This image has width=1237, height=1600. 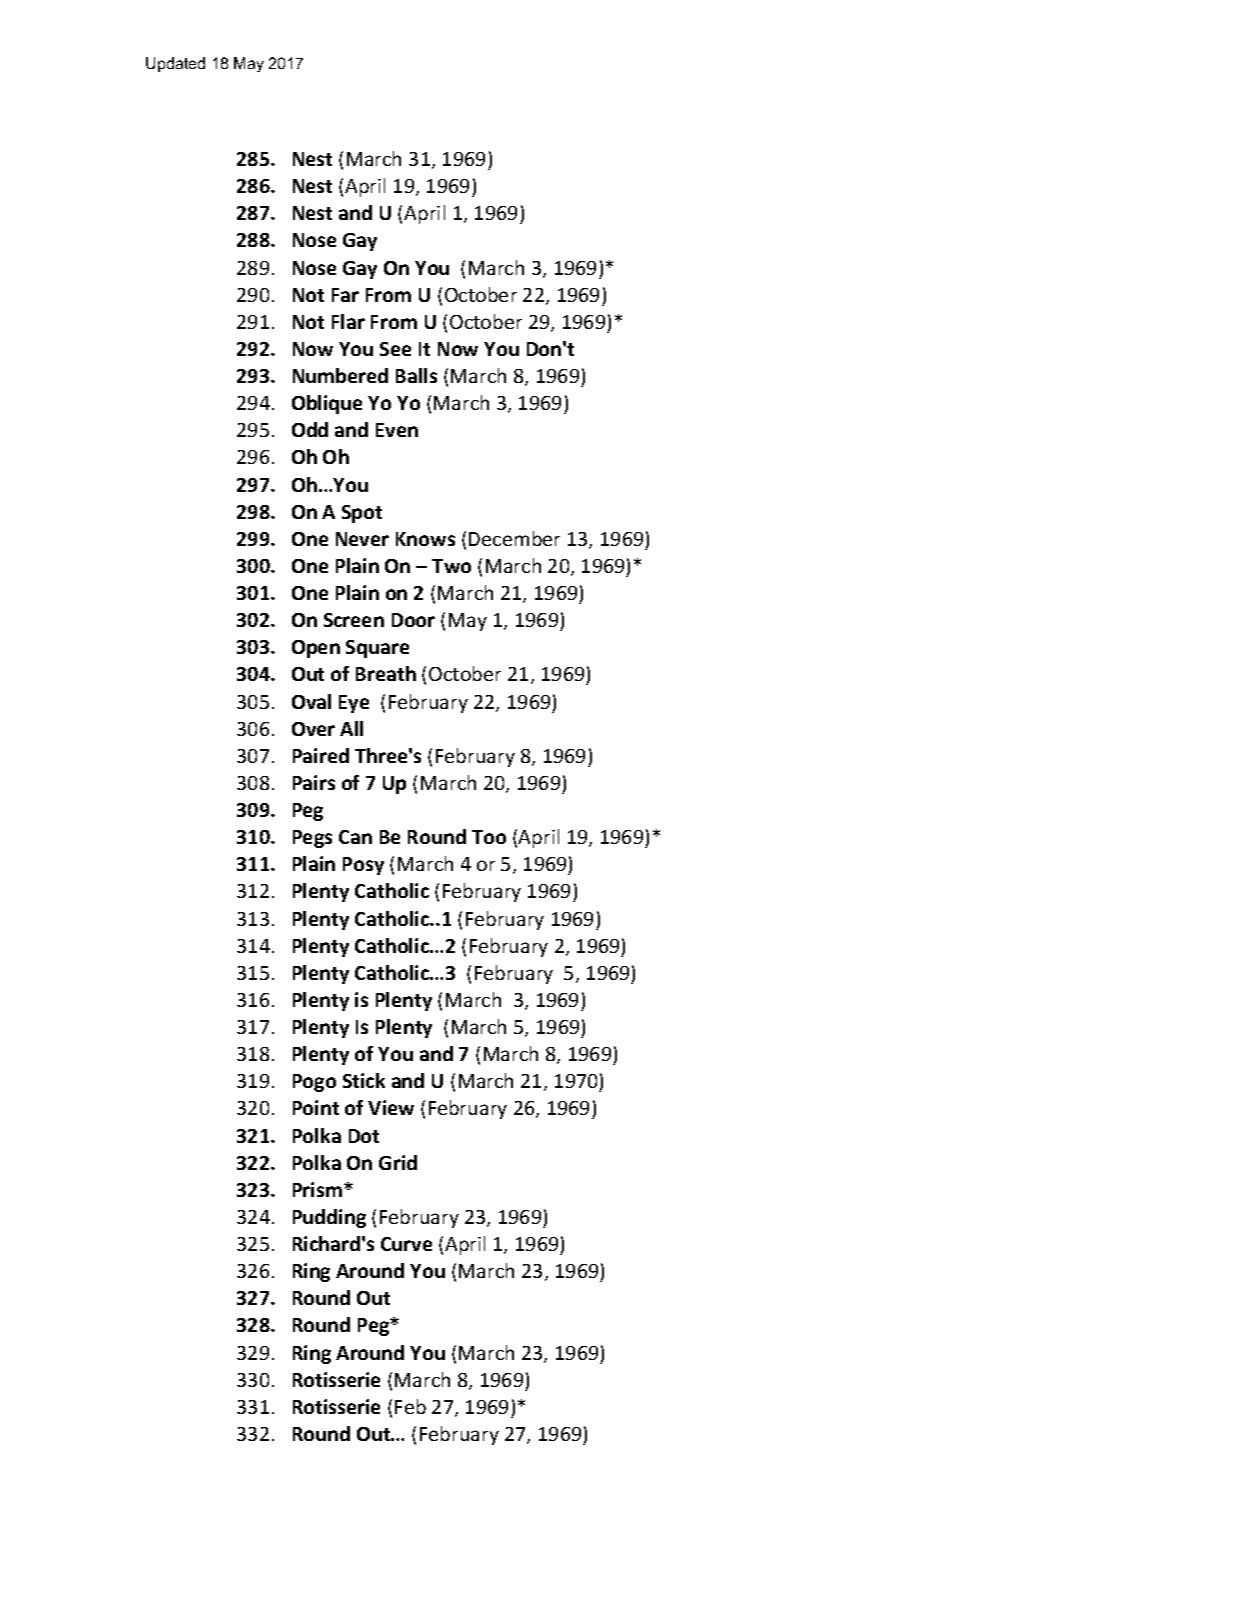 I want to click on December, so click(x=514, y=538).
